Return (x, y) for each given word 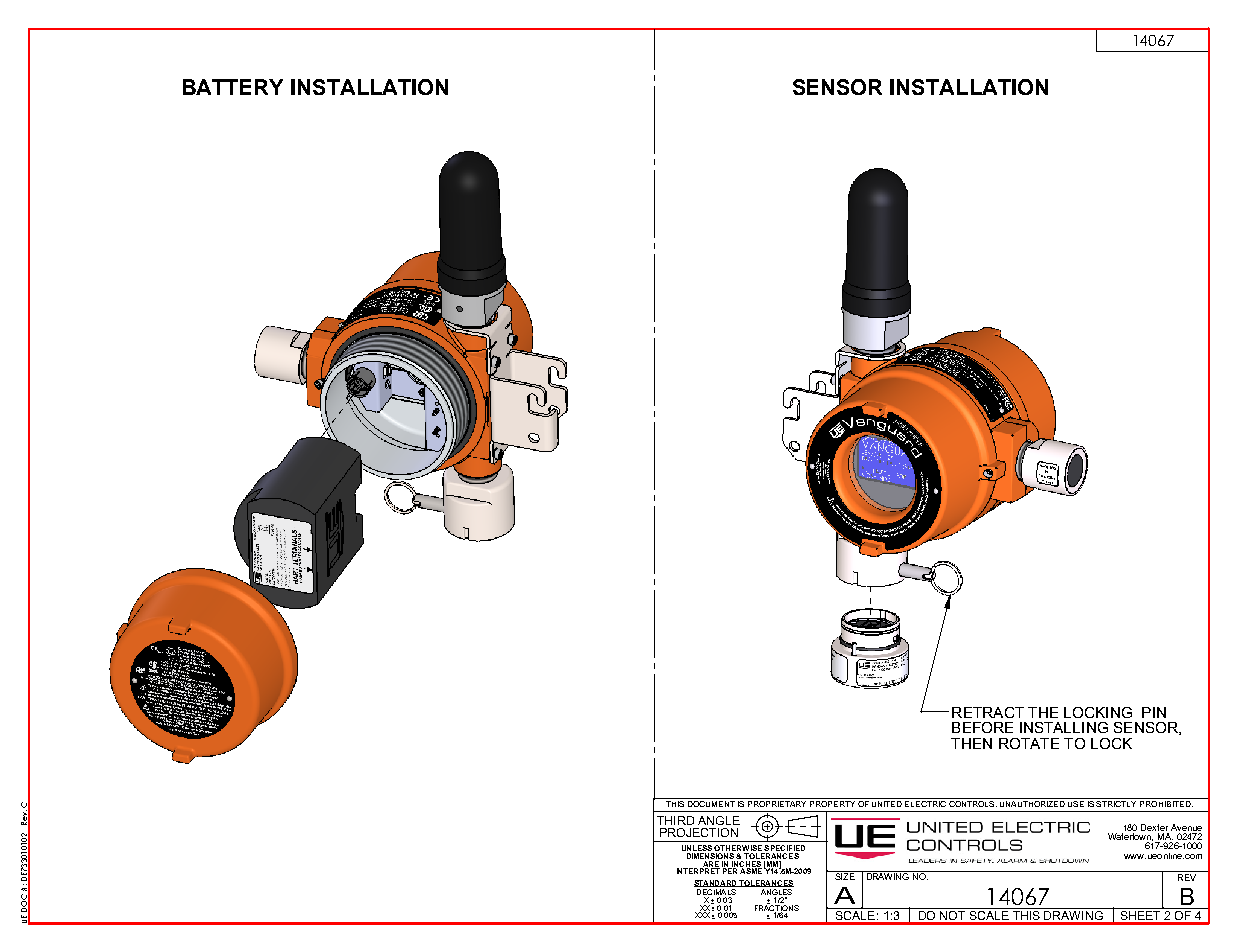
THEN (971, 743)
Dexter (1154, 827)
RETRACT (988, 712)
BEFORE (982, 727)
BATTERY (233, 87)
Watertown (1130, 838)
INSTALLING (1064, 727)
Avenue (1186, 827)
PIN (1154, 712)
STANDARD (716, 883)
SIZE (845, 875)
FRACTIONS (777, 907)
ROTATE (1029, 743)
